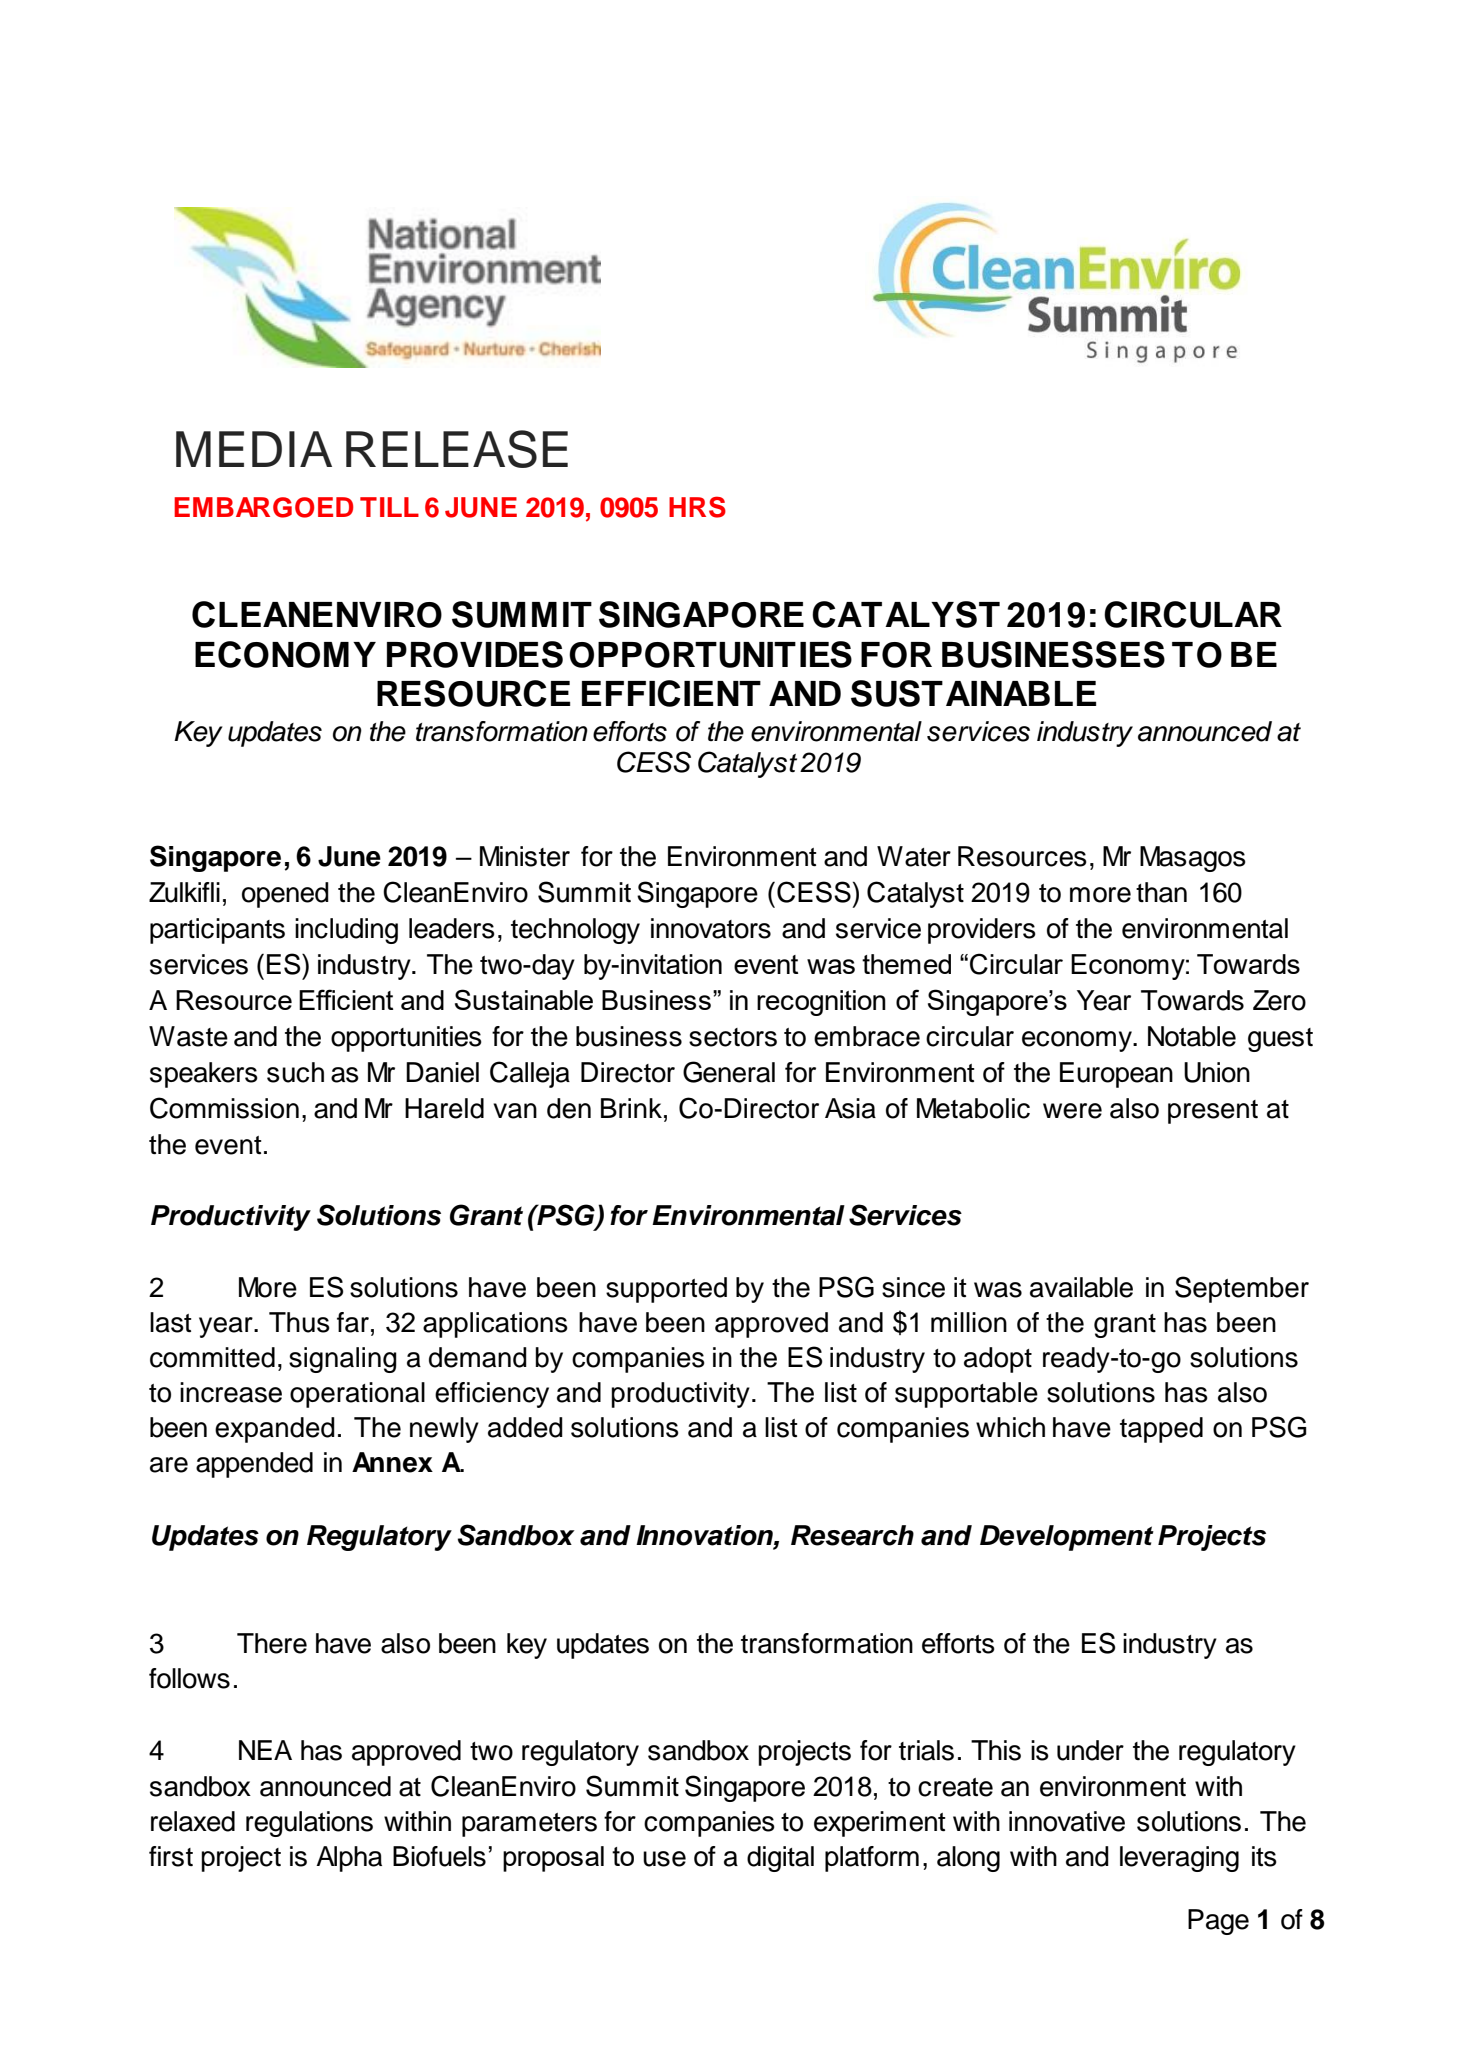  Describe the element at coordinates (697, 507) in the image. I see `HRS` at that location.
